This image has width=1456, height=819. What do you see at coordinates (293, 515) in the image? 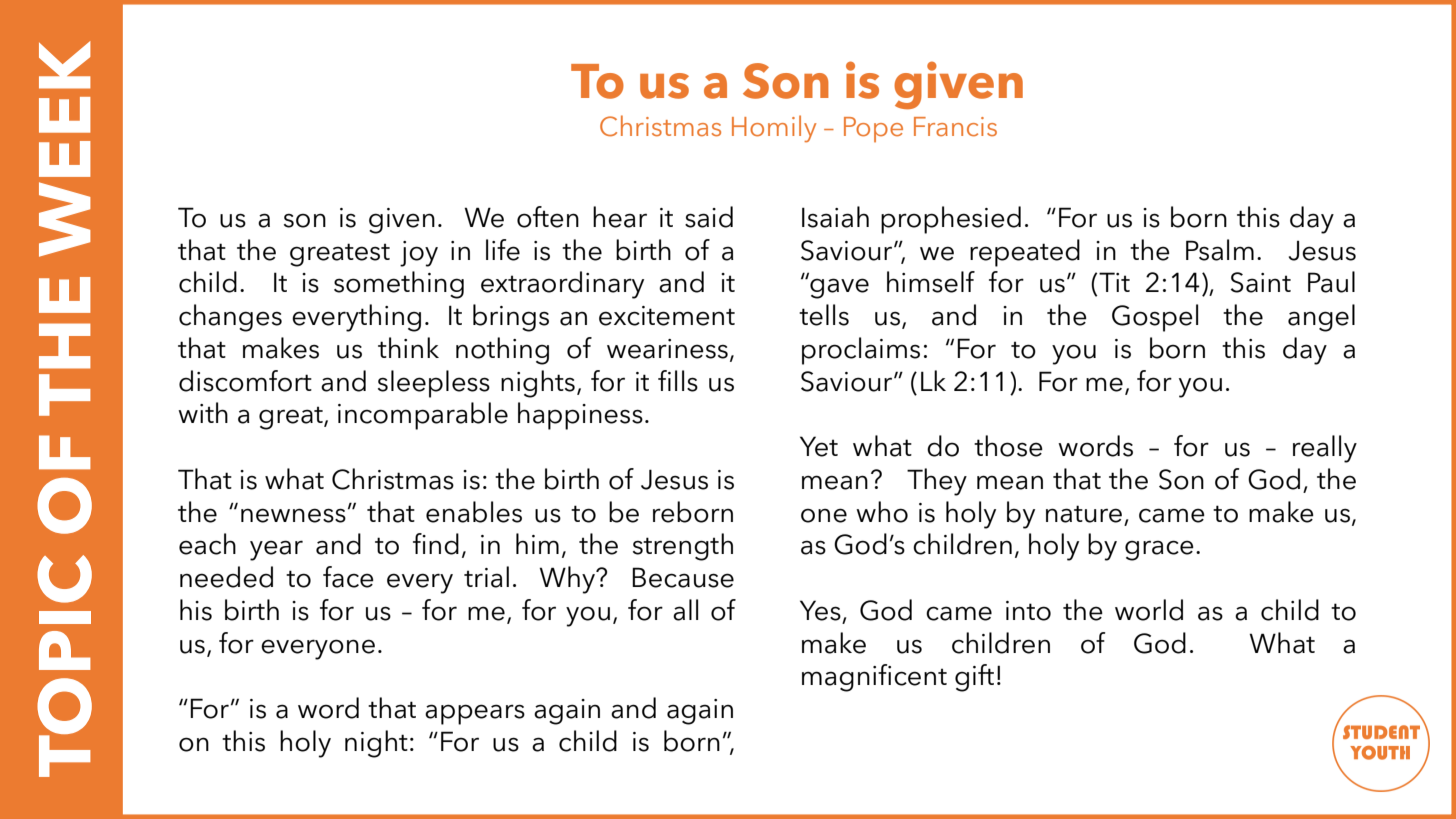
I see `newness` at bounding box center [293, 515].
